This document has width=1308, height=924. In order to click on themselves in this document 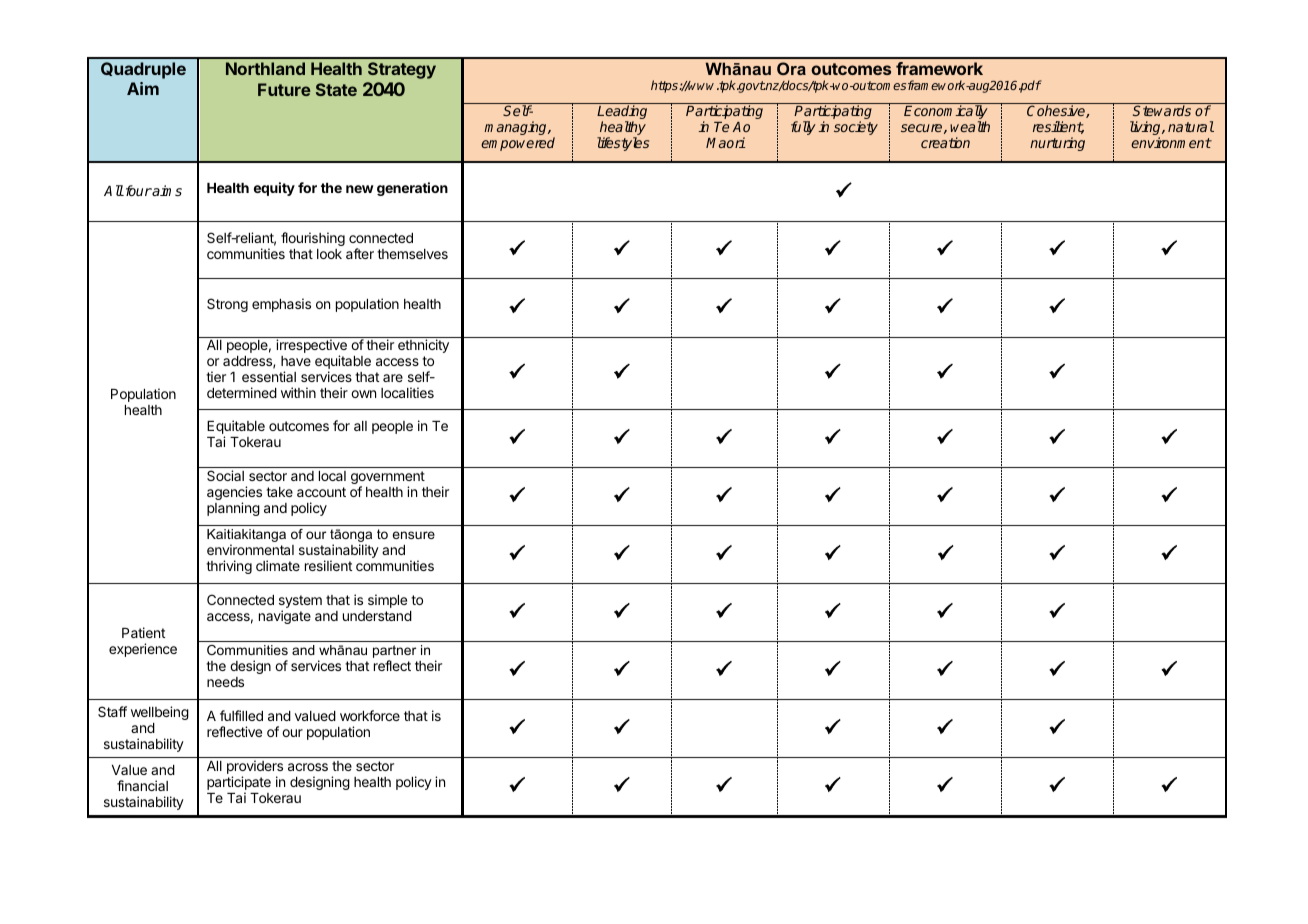, I will do `click(412, 254)`.
